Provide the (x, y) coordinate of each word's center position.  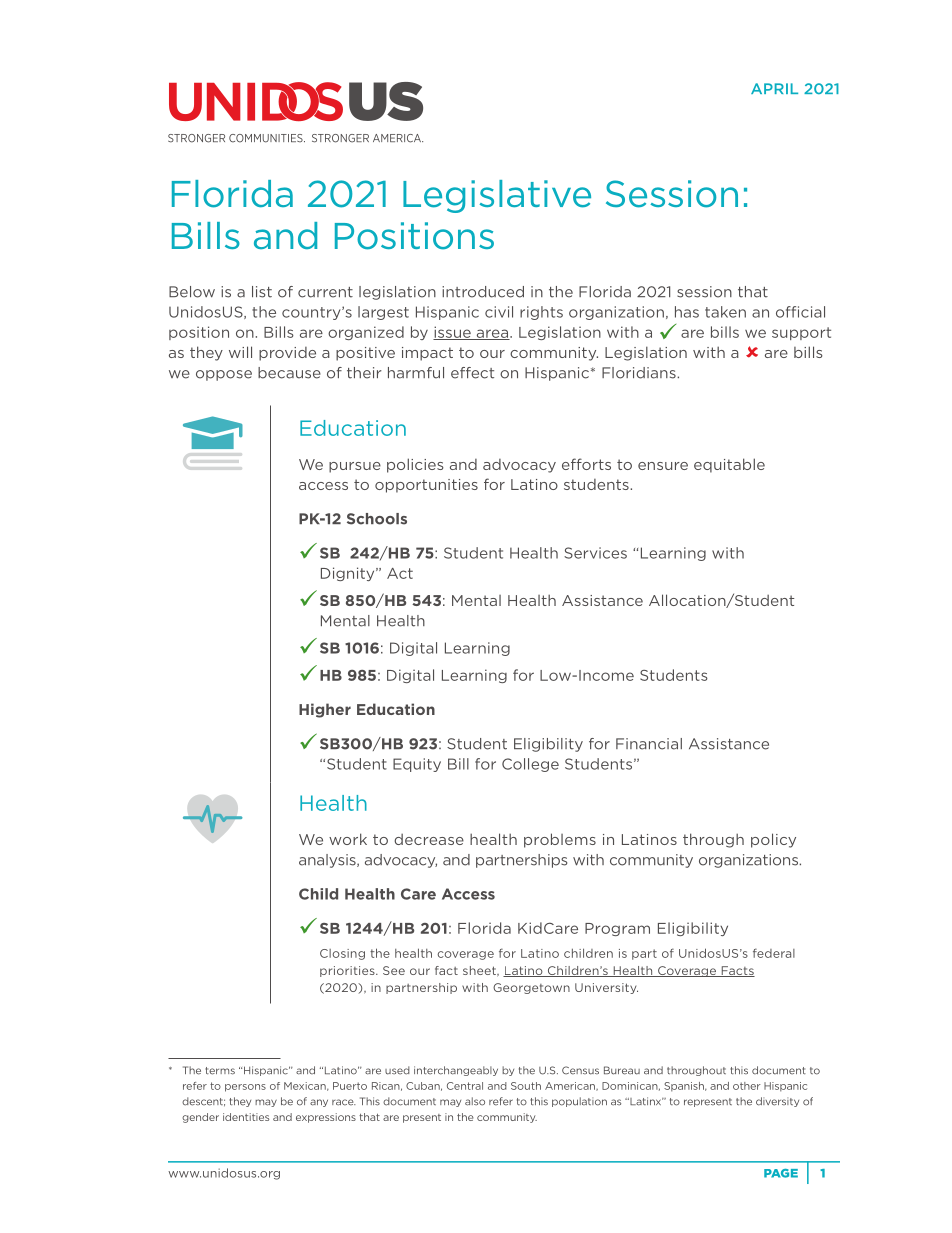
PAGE (781, 1173)
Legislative (497, 196)
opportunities (426, 486)
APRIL (774, 88)
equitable (729, 465)
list (262, 292)
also (475, 1101)
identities (246, 1117)
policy (773, 840)
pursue (355, 467)
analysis (328, 861)
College (530, 765)
